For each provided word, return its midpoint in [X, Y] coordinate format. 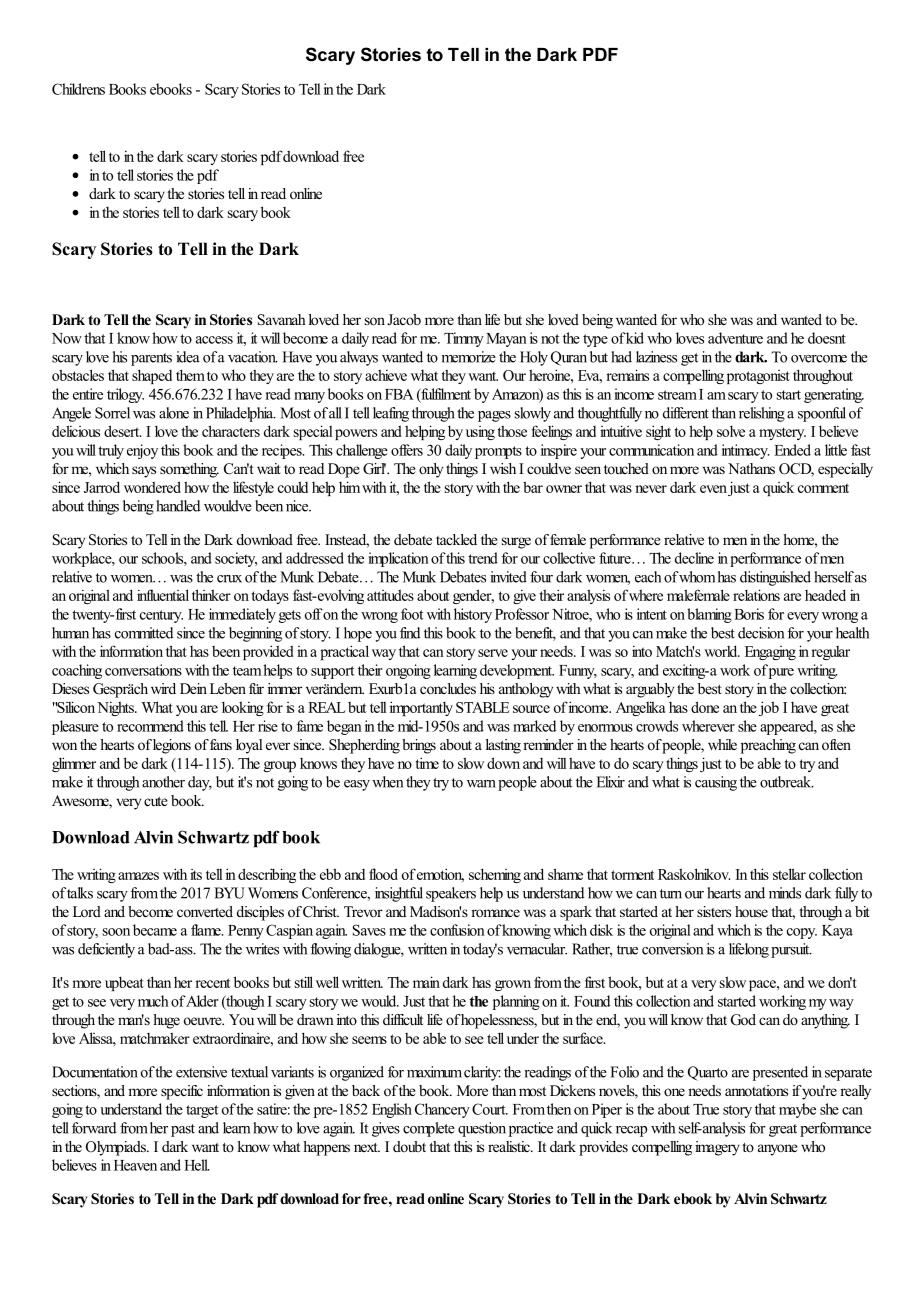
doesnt [827, 338]
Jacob [404, 319]
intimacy [746, 451]
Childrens [78, 89]
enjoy [142, 451]
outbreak [786, 782]
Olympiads [117, 1148]
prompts [498, 452]
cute [156, 801]
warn [481, 784]
